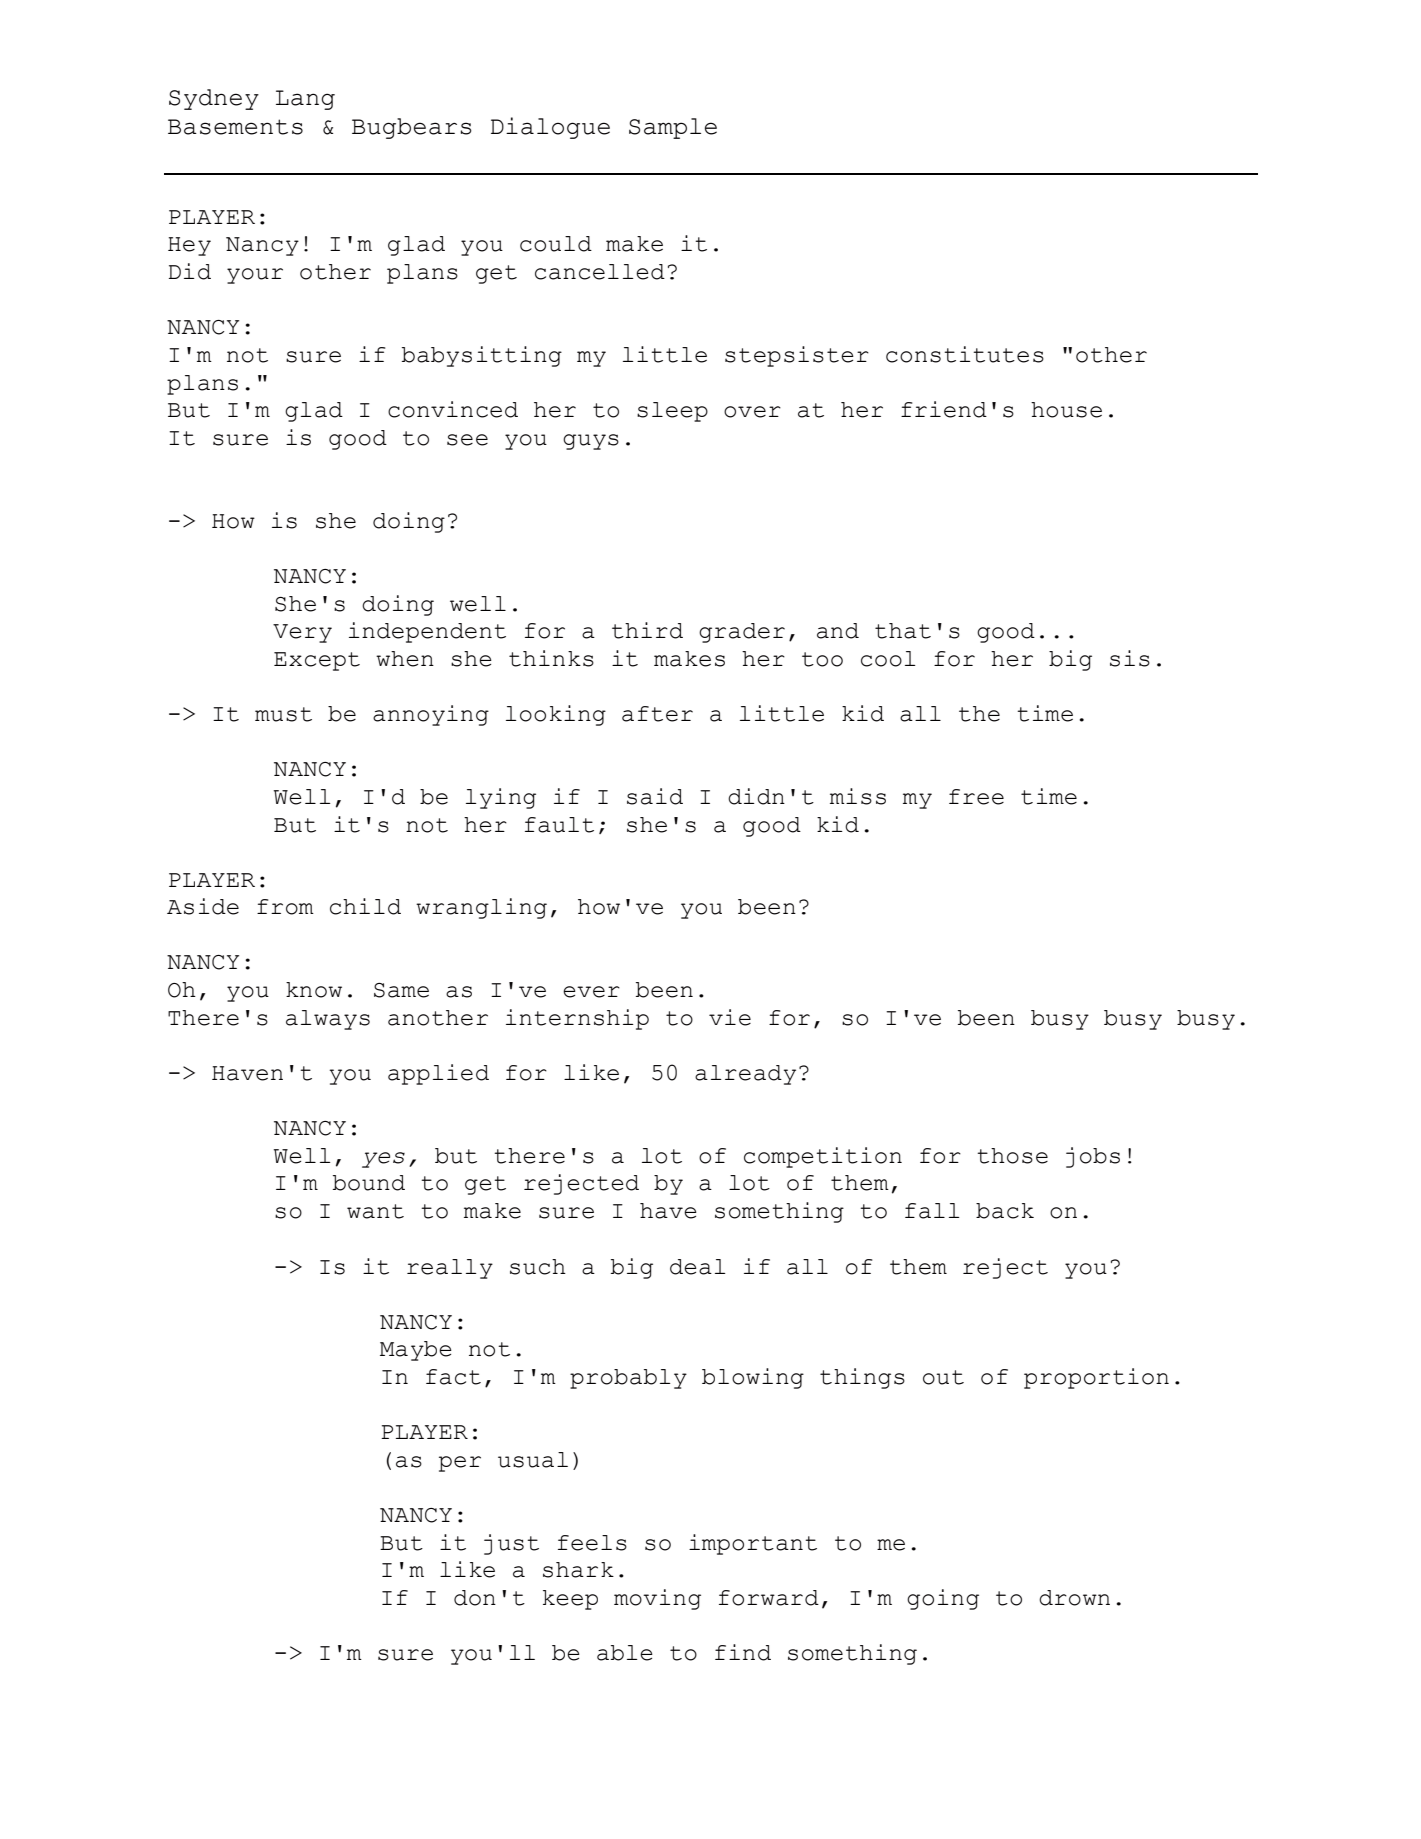  Describe the element at coordinates (943, 1599) in the screenshot. I see `going` at that location.
